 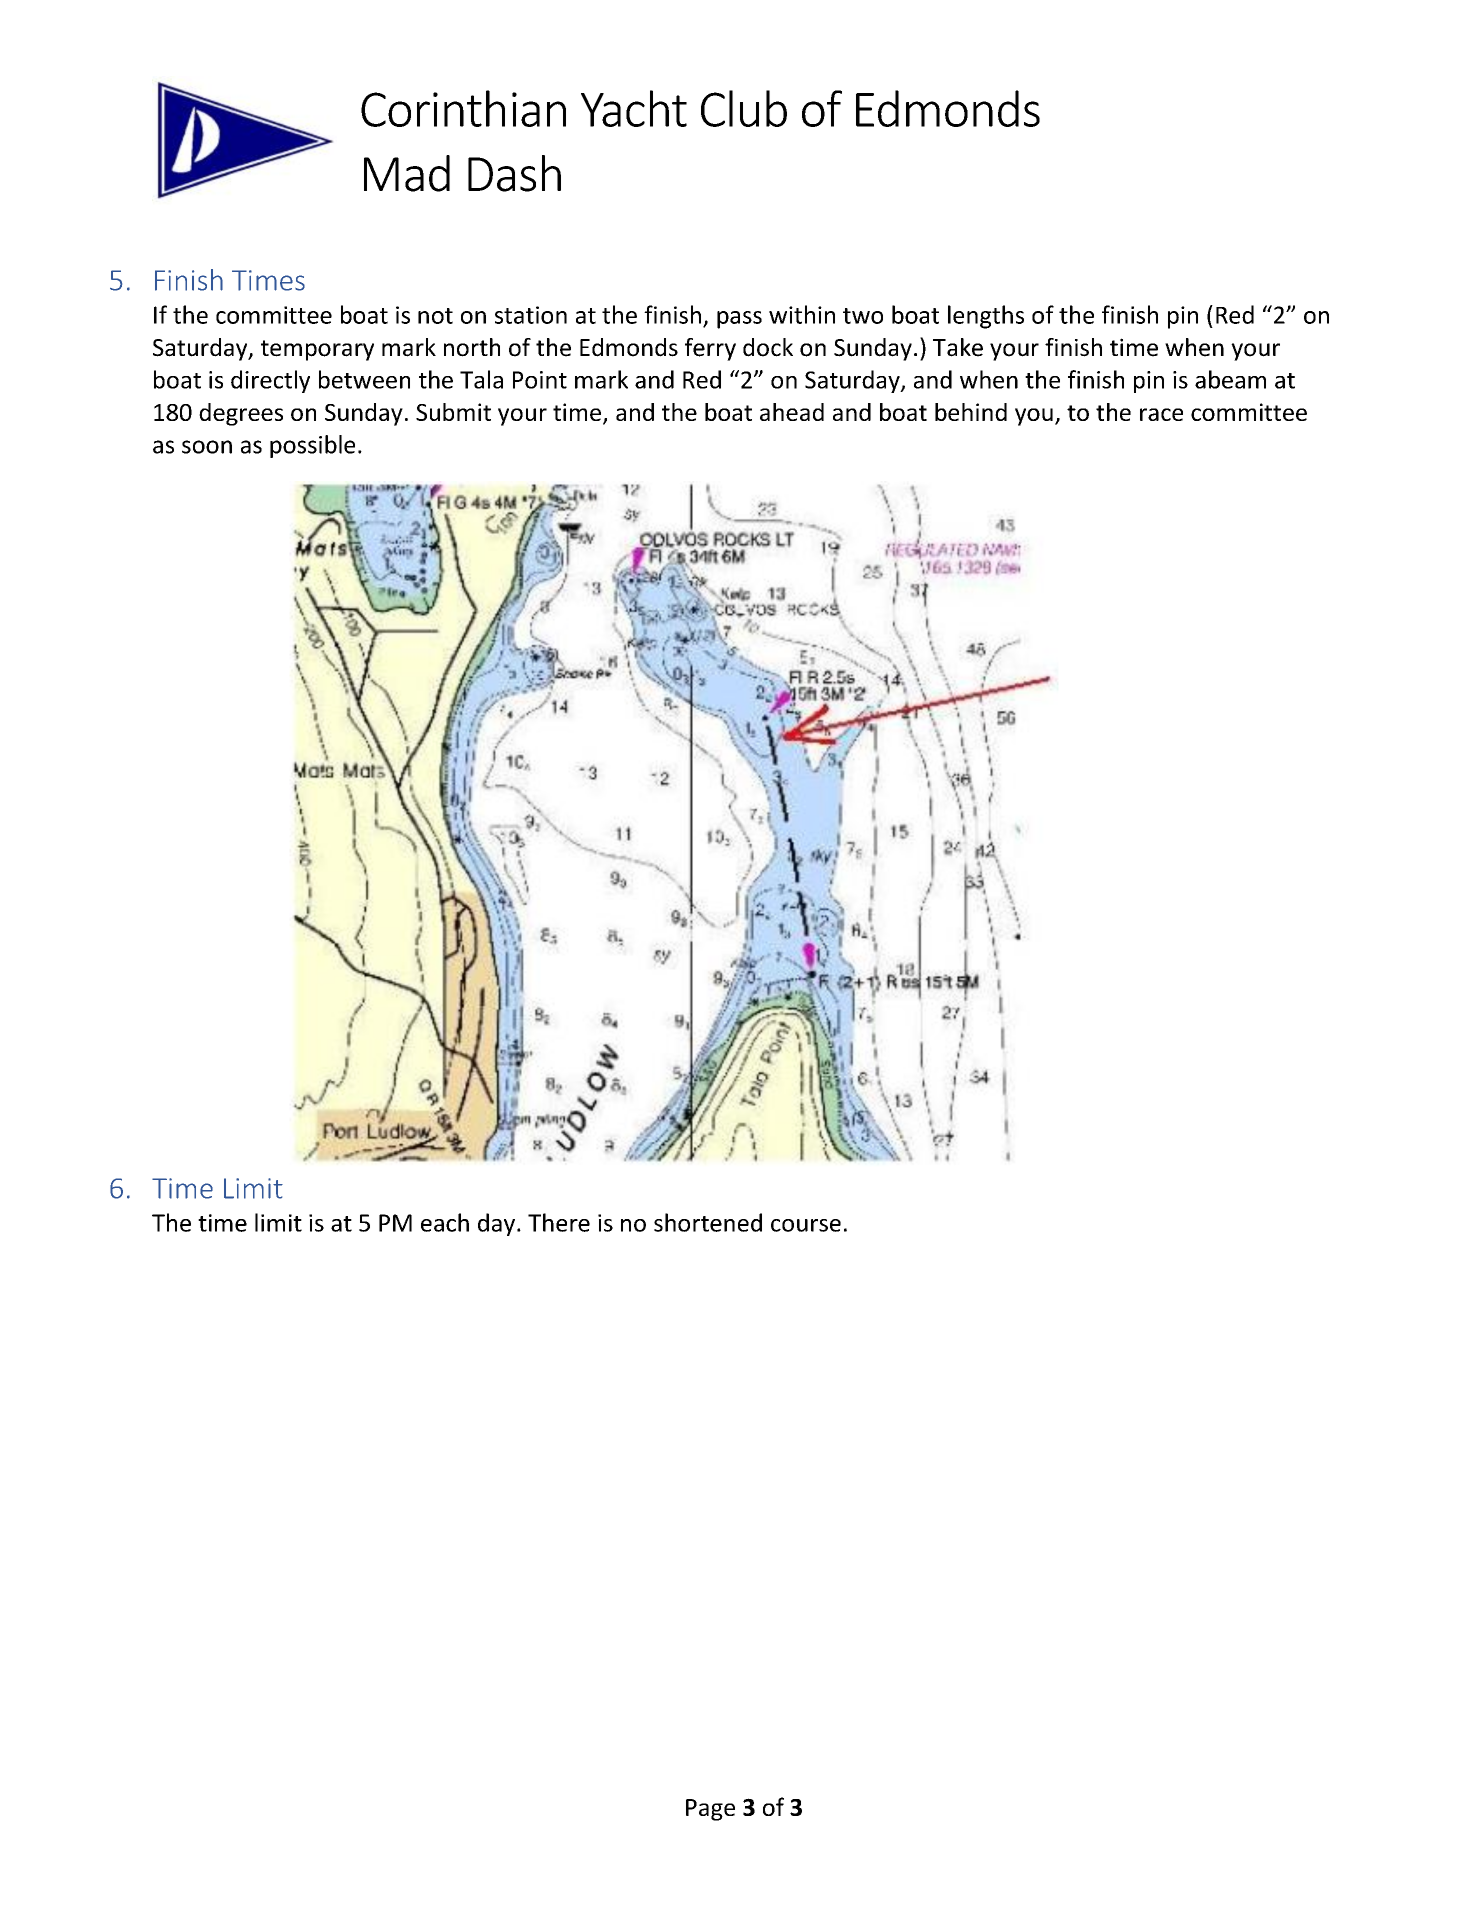 What do you see at coordinates (407, 173) in the image?
I see `Mad` at bounding box center [407, 173].
